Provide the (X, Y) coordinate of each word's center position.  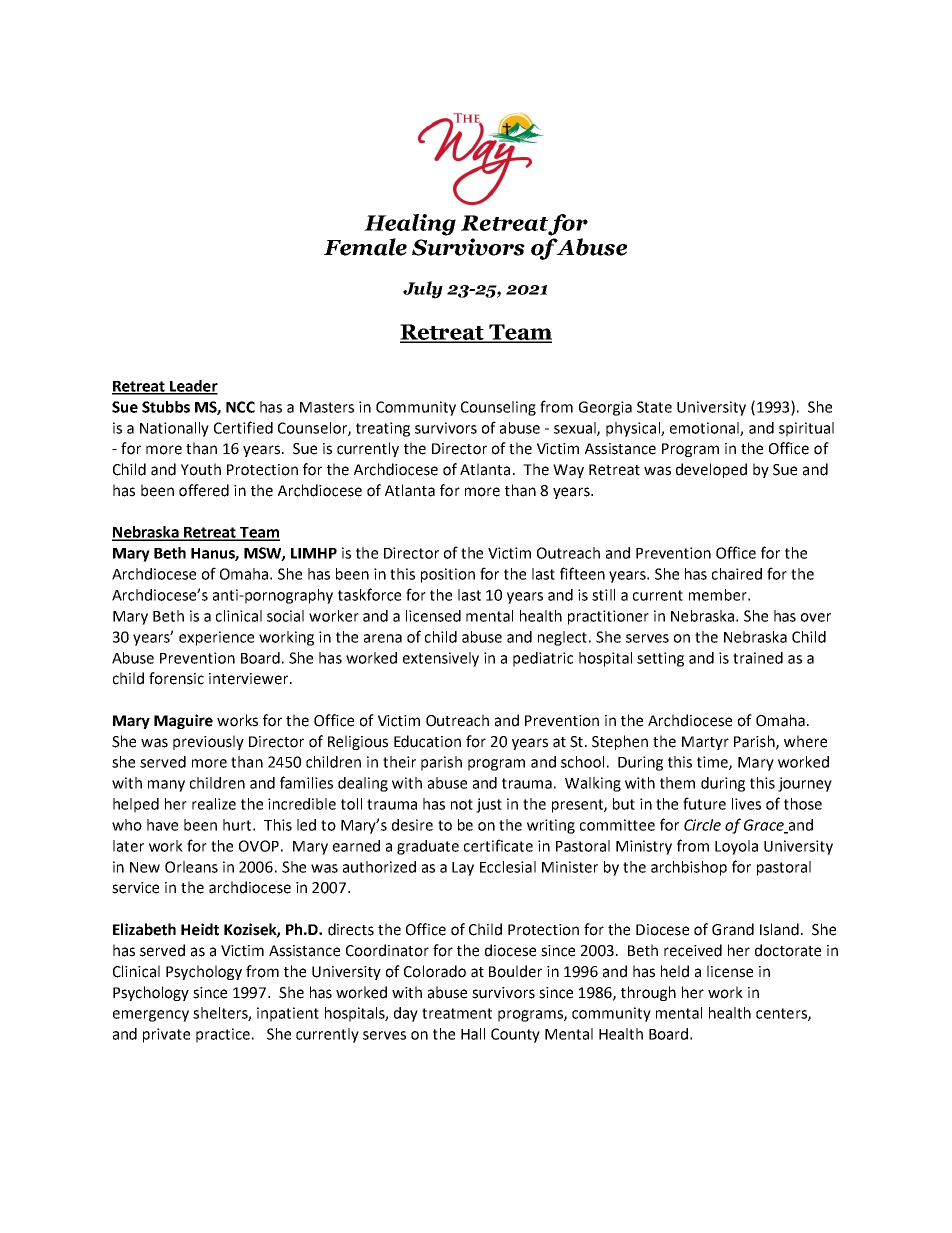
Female (365, 247)
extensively (441, 659)
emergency (151, 1016)
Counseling (498, 408)
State (654, 407)
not (462, 804)
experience (216, 638)
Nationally (174, 429)
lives (746, 804)
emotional (705, 429)
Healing (410, 225)
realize (214, 804)
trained (758, 658)
